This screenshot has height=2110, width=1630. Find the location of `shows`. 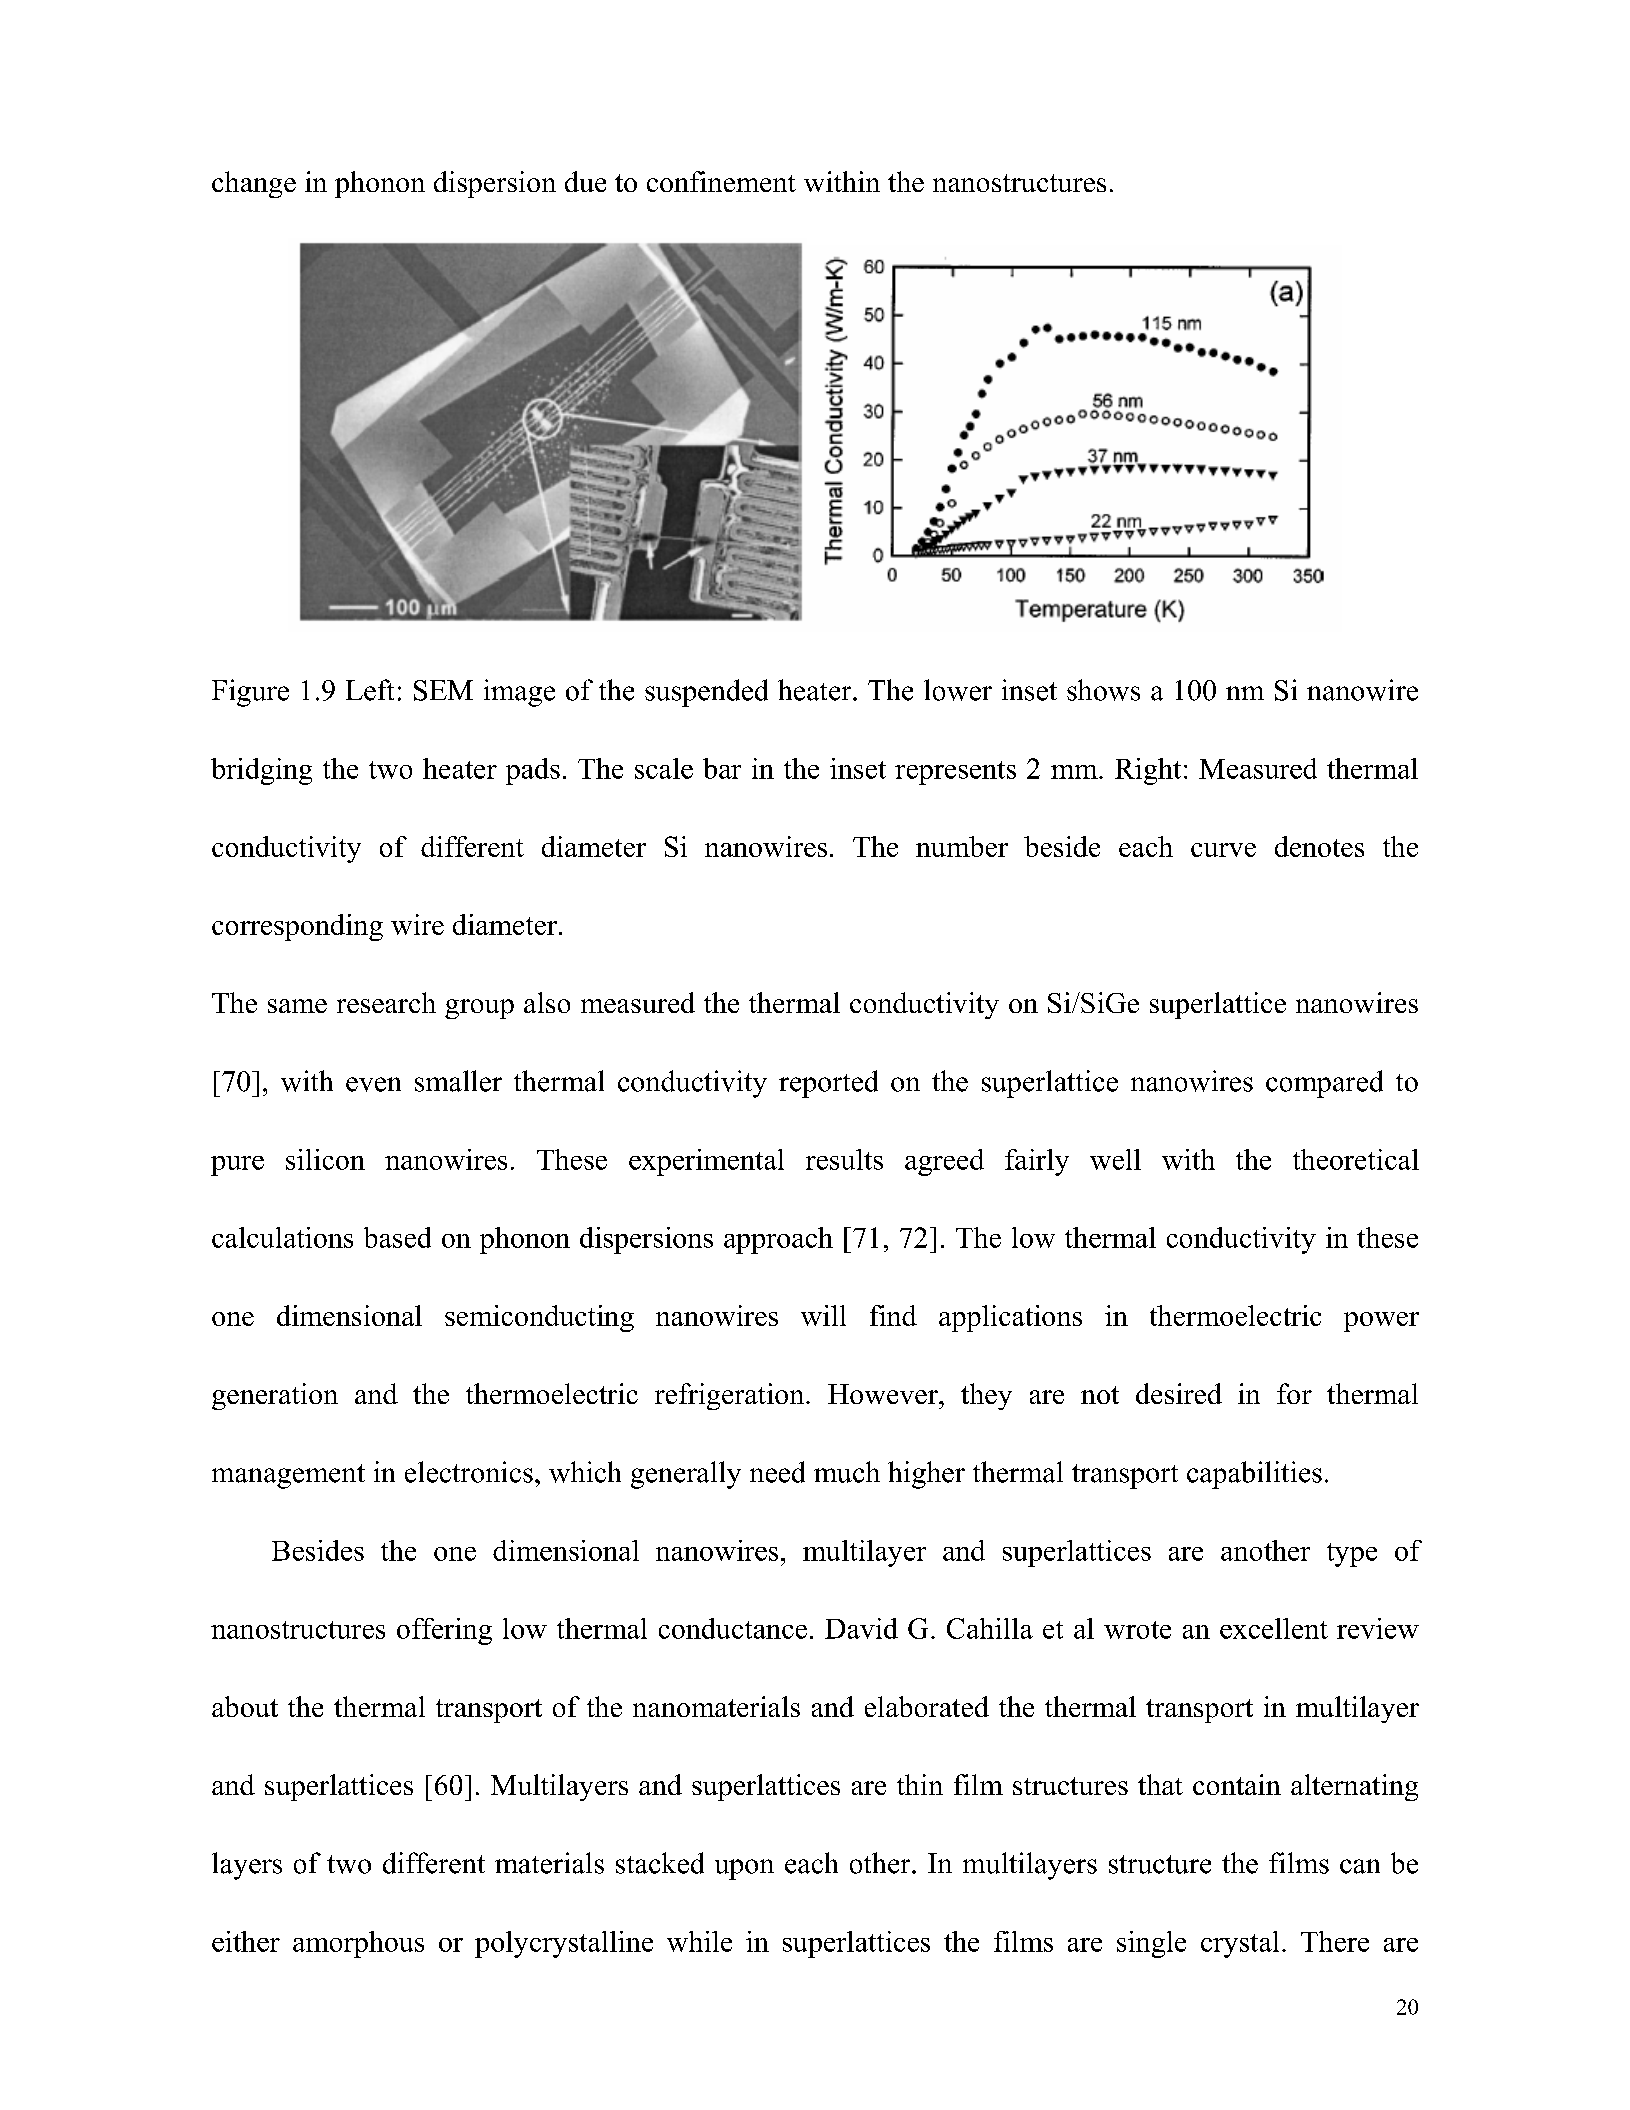

shows is located at coordinates (1103, 690).
